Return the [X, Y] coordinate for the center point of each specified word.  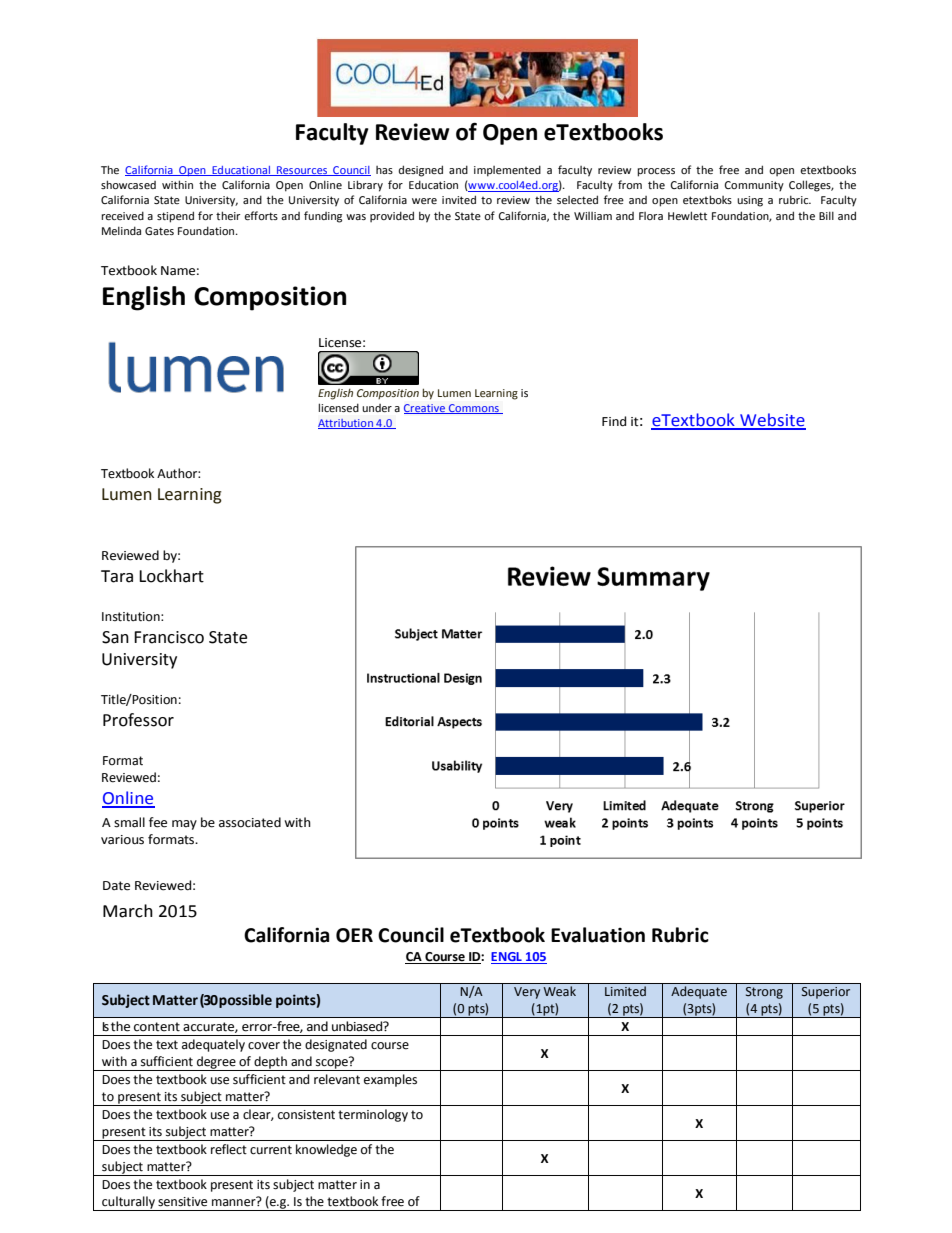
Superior [826, 993]
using [750, 201]
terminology [373, 1115]
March [128, 911]
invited [459, 199]
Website [772, 421]
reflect [229, 1149]
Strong [764, 993]
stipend [175, 217]
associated [250, 822]
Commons [473, 409]
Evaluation [598, 935]
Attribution [346, 424]
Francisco [169, 637]
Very [527, 993]
